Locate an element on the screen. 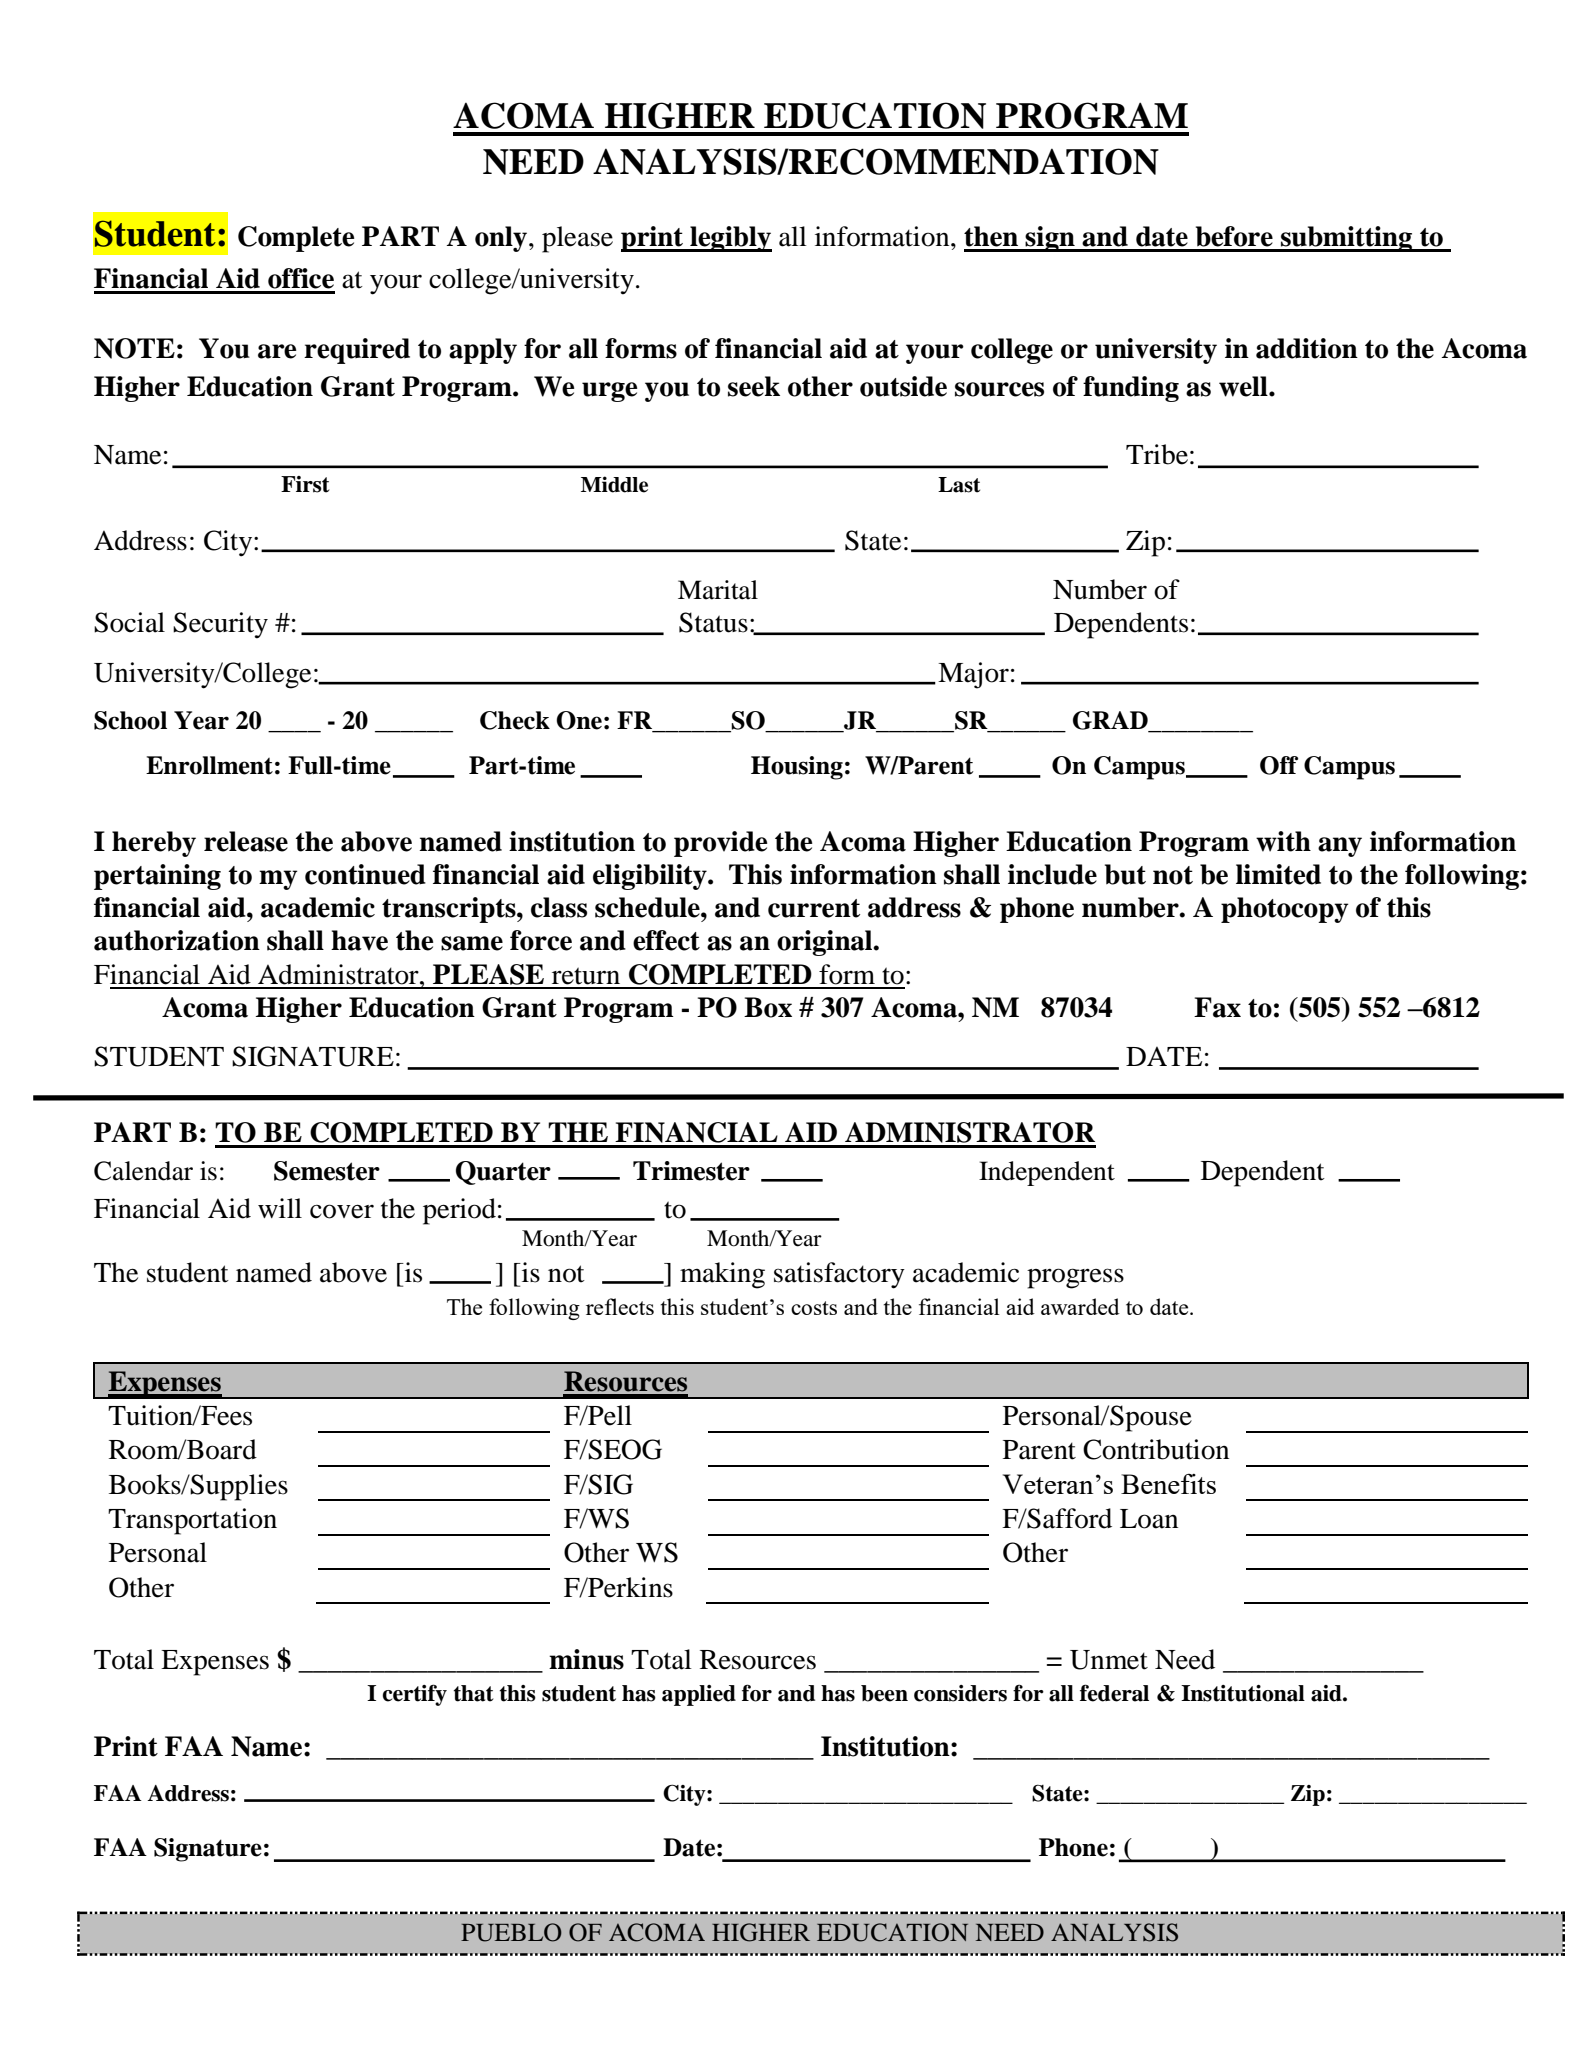 This screenshot has width=1595, height=2065. will is located at coordinates (280, 1208).
